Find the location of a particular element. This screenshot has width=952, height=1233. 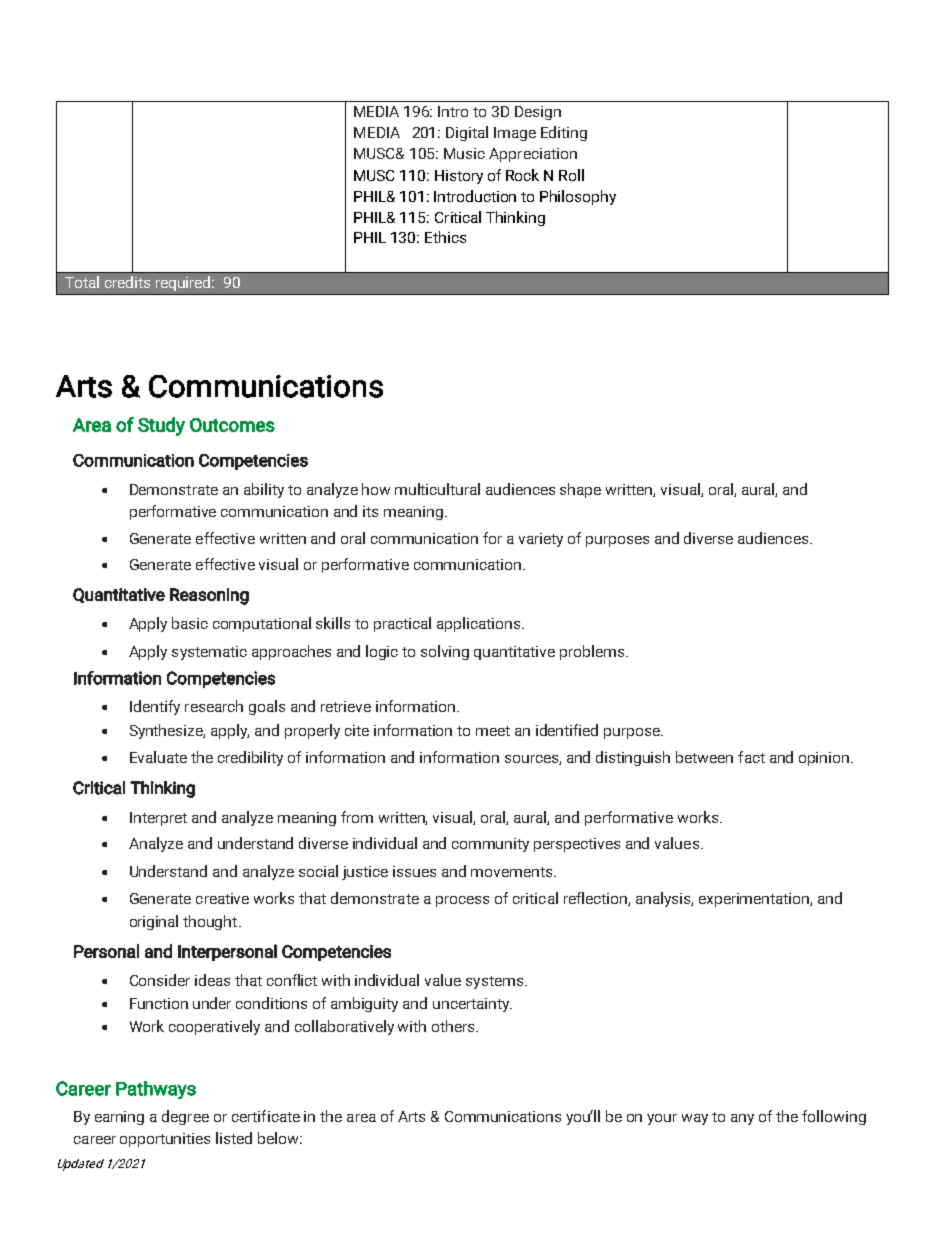

multicultural is located at coordinates (437, 489).
